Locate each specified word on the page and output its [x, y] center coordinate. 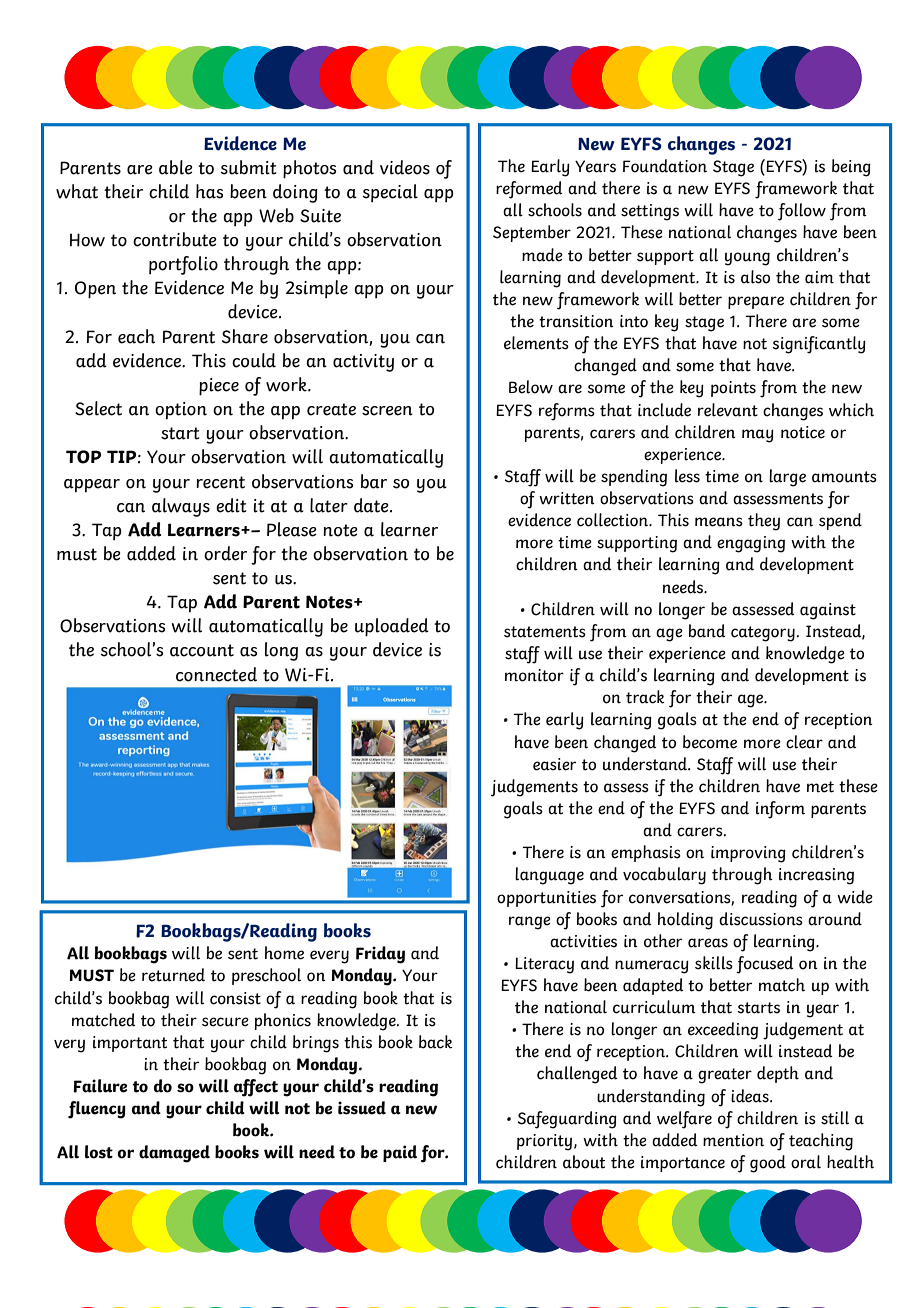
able [176, 167]
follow [802, 212]
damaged [174, 1154]
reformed [529, 190]
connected [216, 674]
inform [780, 810]
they [764, 522]
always [181, 507]
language [549, 876]
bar [374, 481]
